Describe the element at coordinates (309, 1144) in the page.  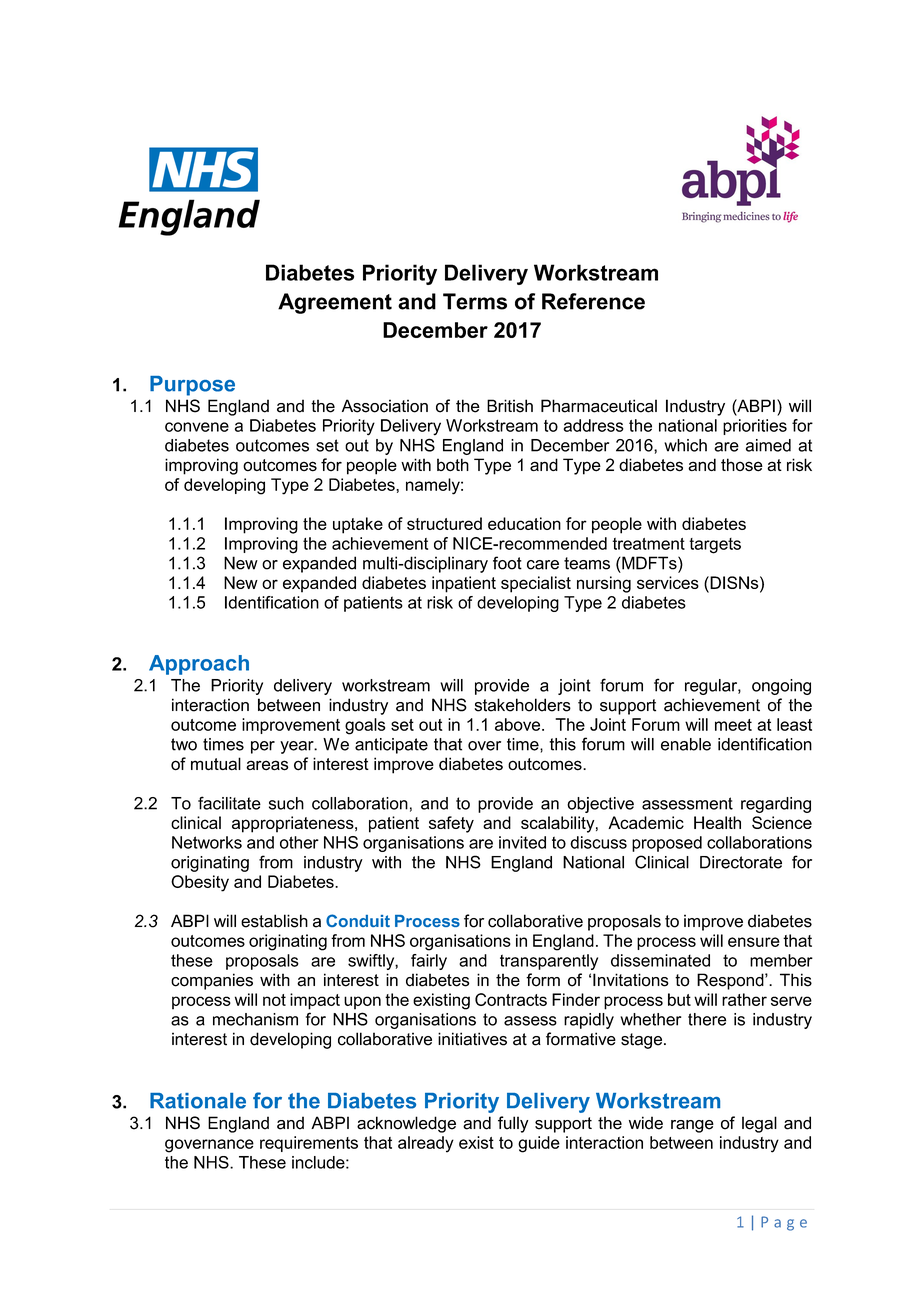
I see `requirements` at that location.
